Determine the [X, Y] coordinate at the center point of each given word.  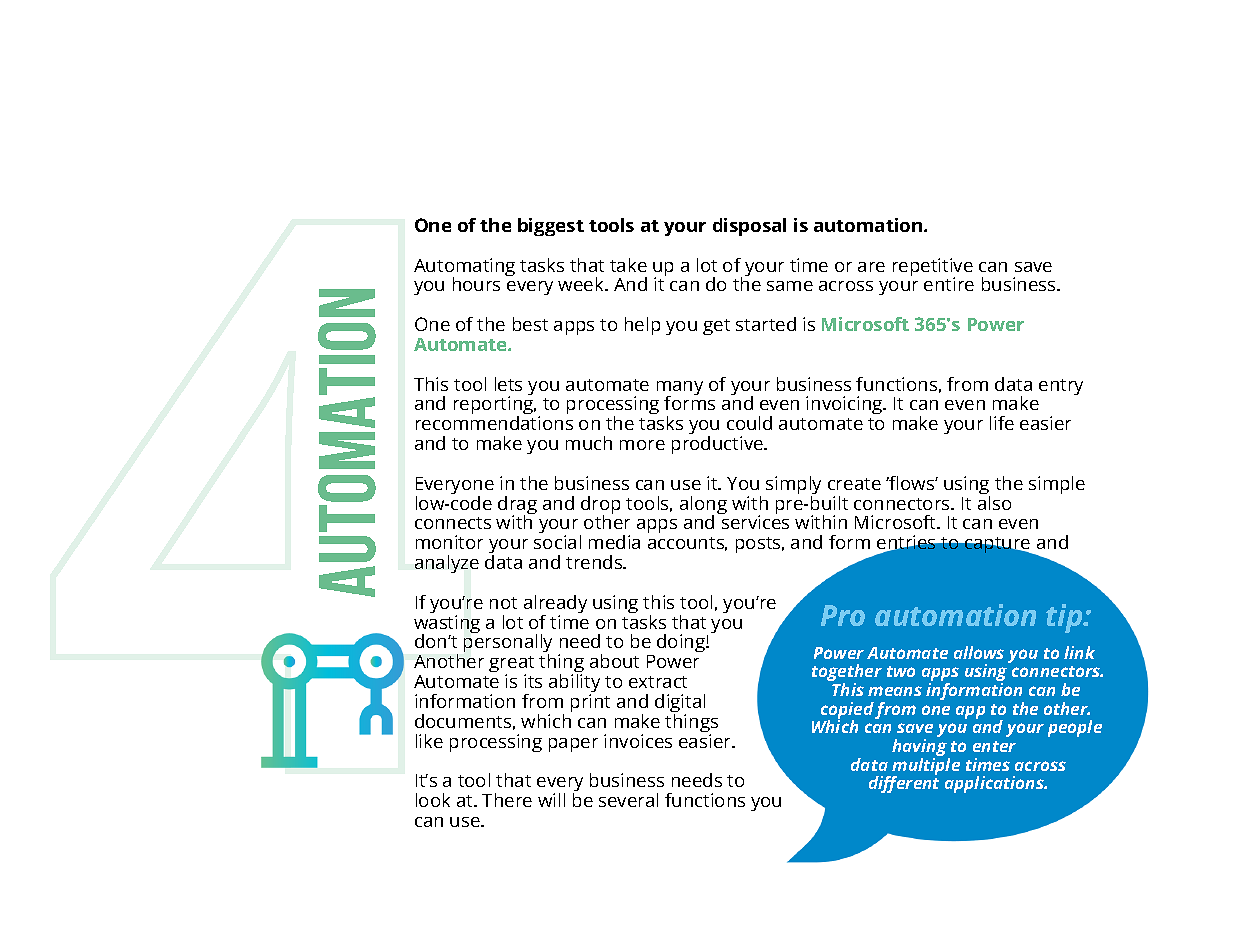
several [628, 800]
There [507, 800]
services [755, 522]
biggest [551, 227]
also [994, 501]
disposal [749, 227]
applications [995, 784]
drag [517, 506]
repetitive [933, 268]
